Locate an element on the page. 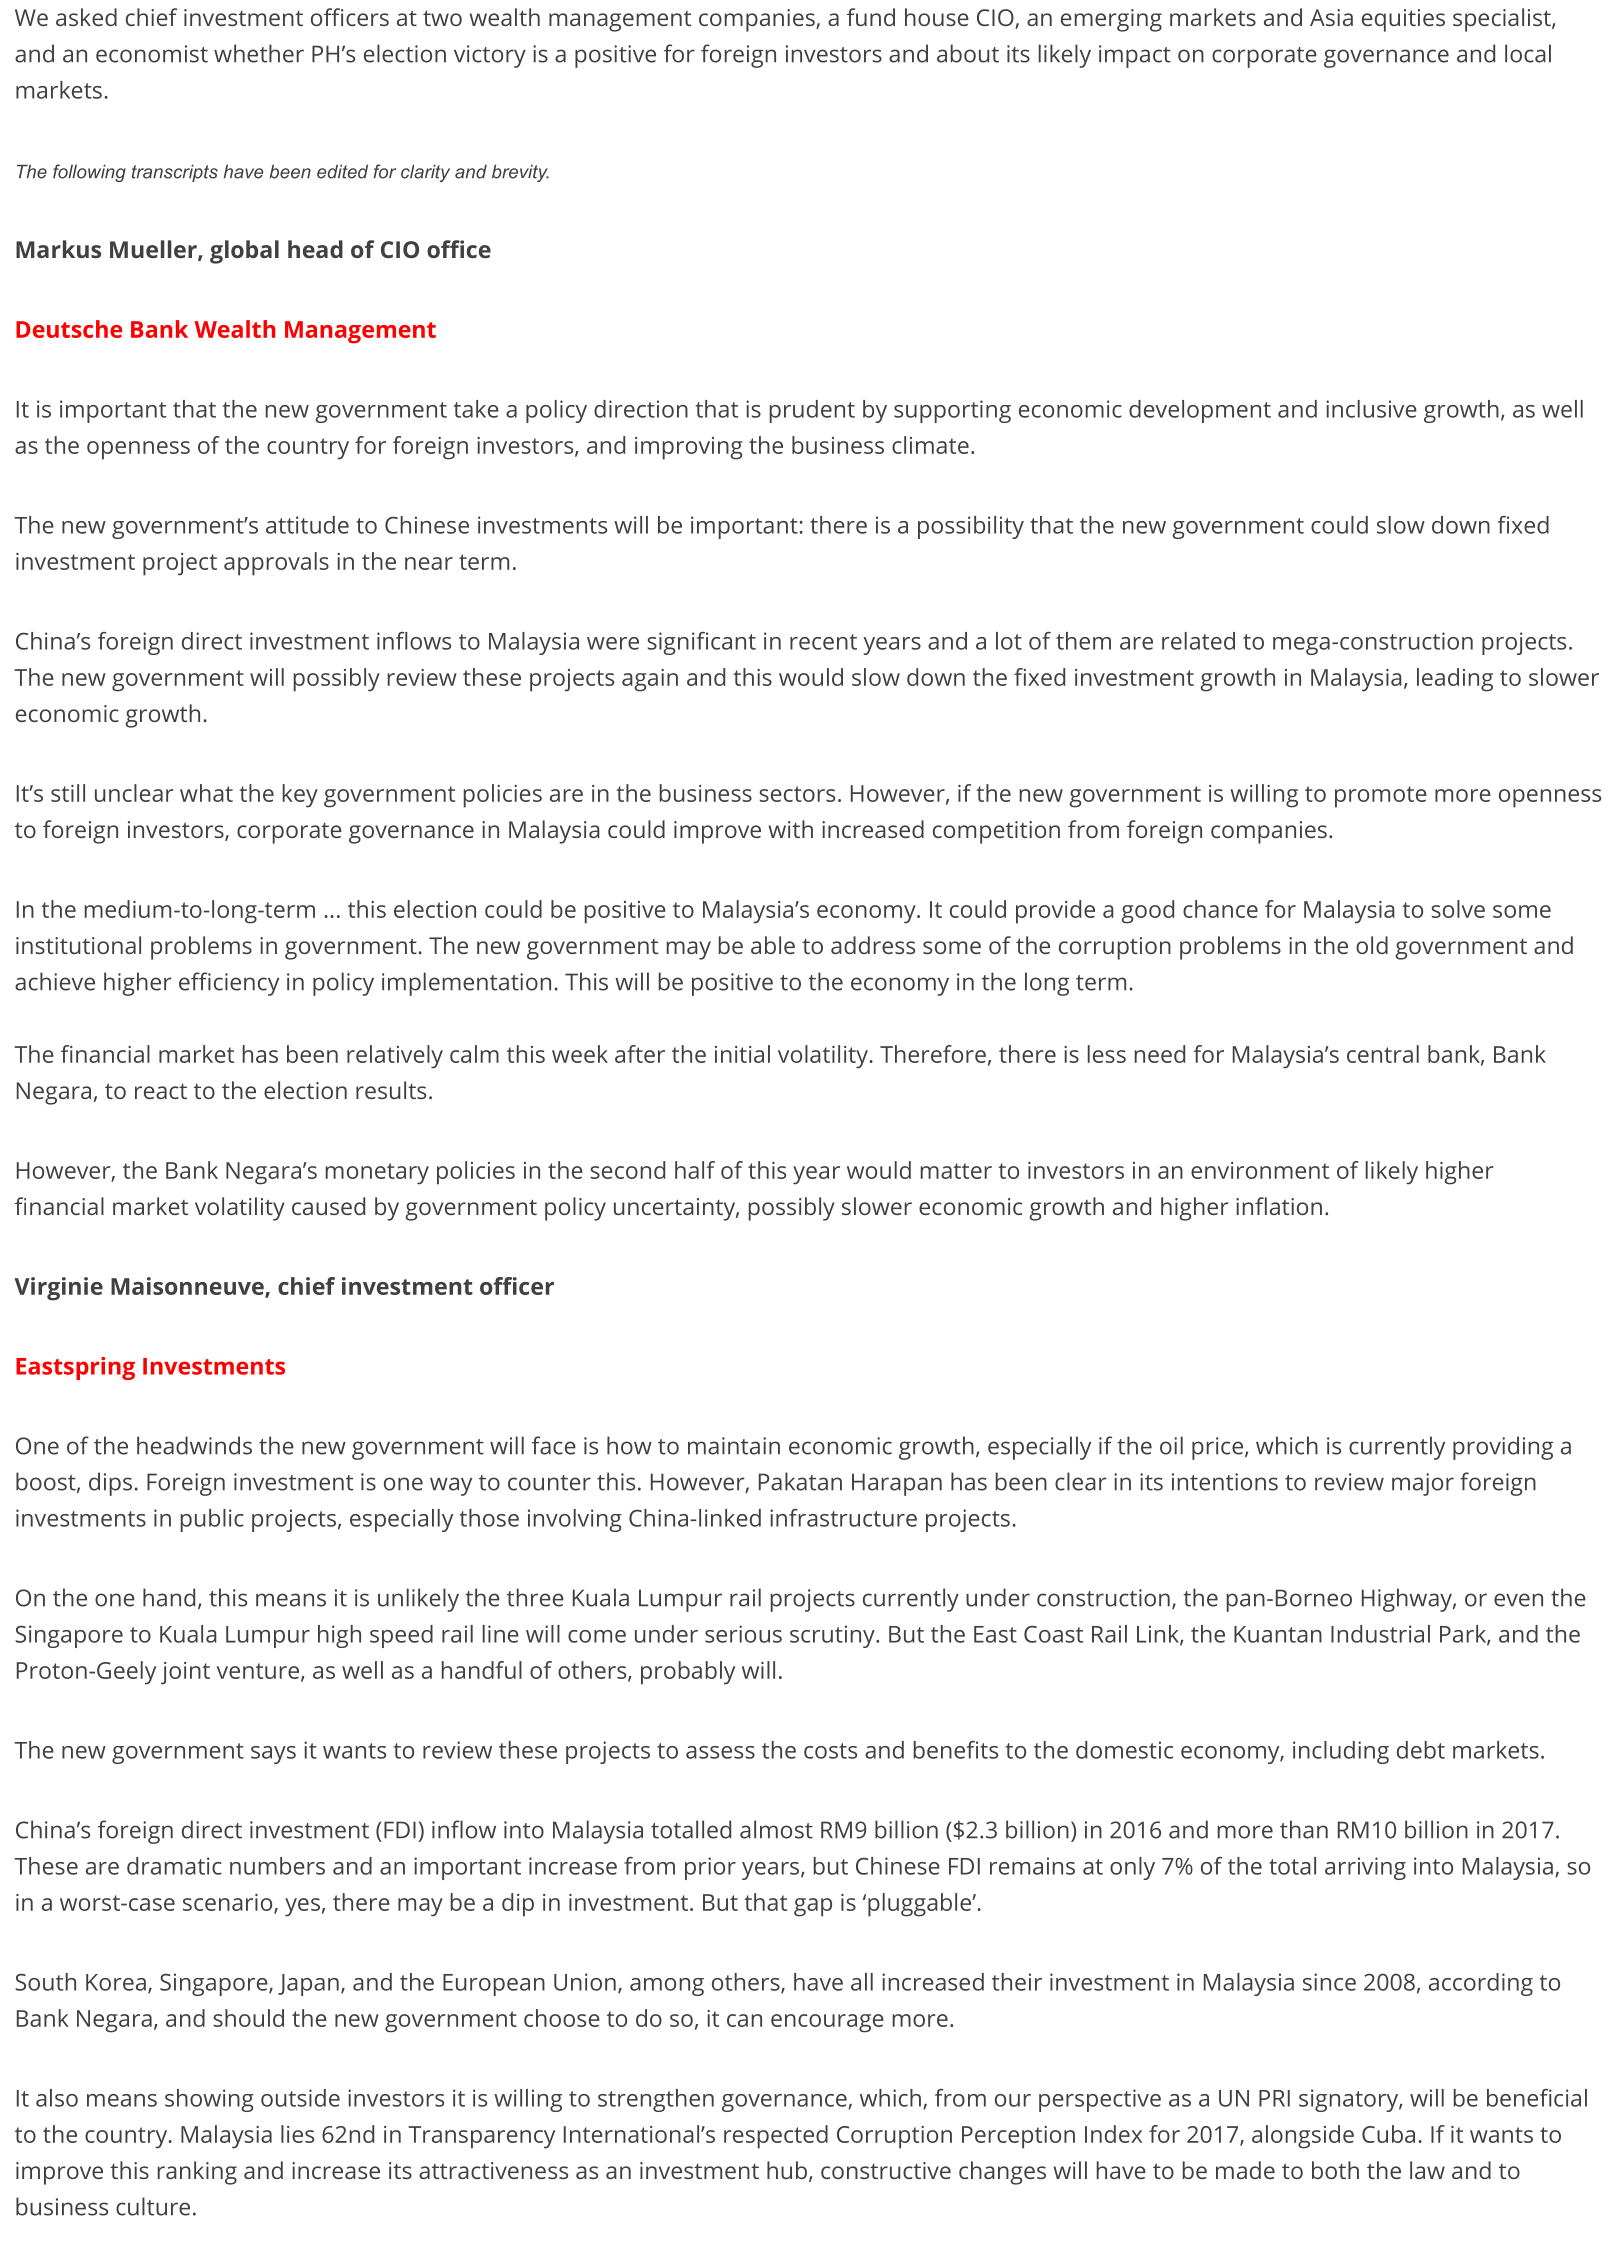 The height and width of the document is (2266, 1618). fund is located at coordinates (871, 17).
